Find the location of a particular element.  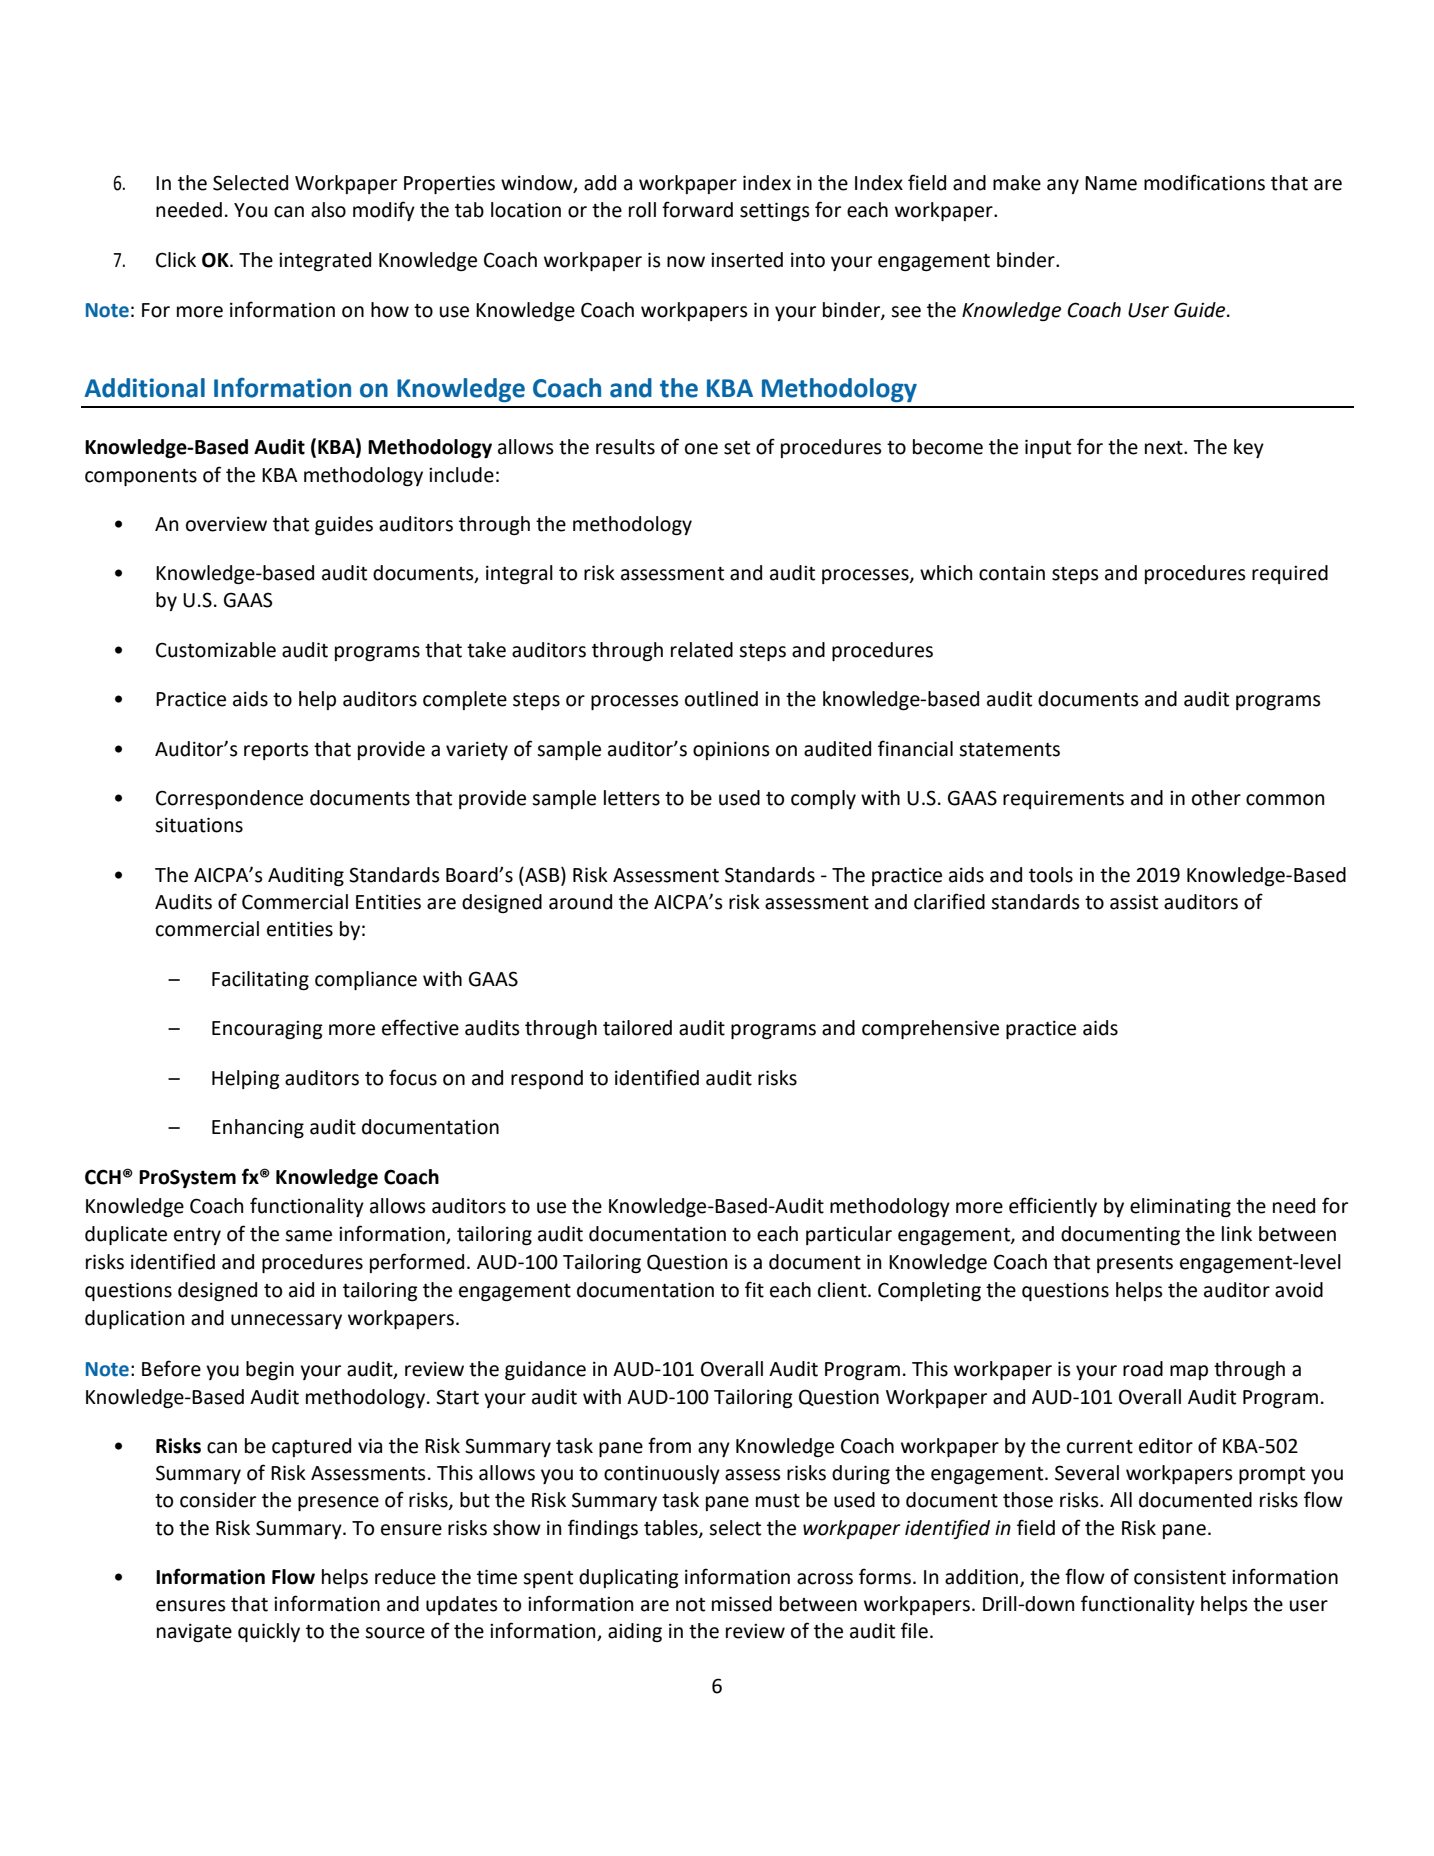

assist is located at coordinates (1134, 902).
